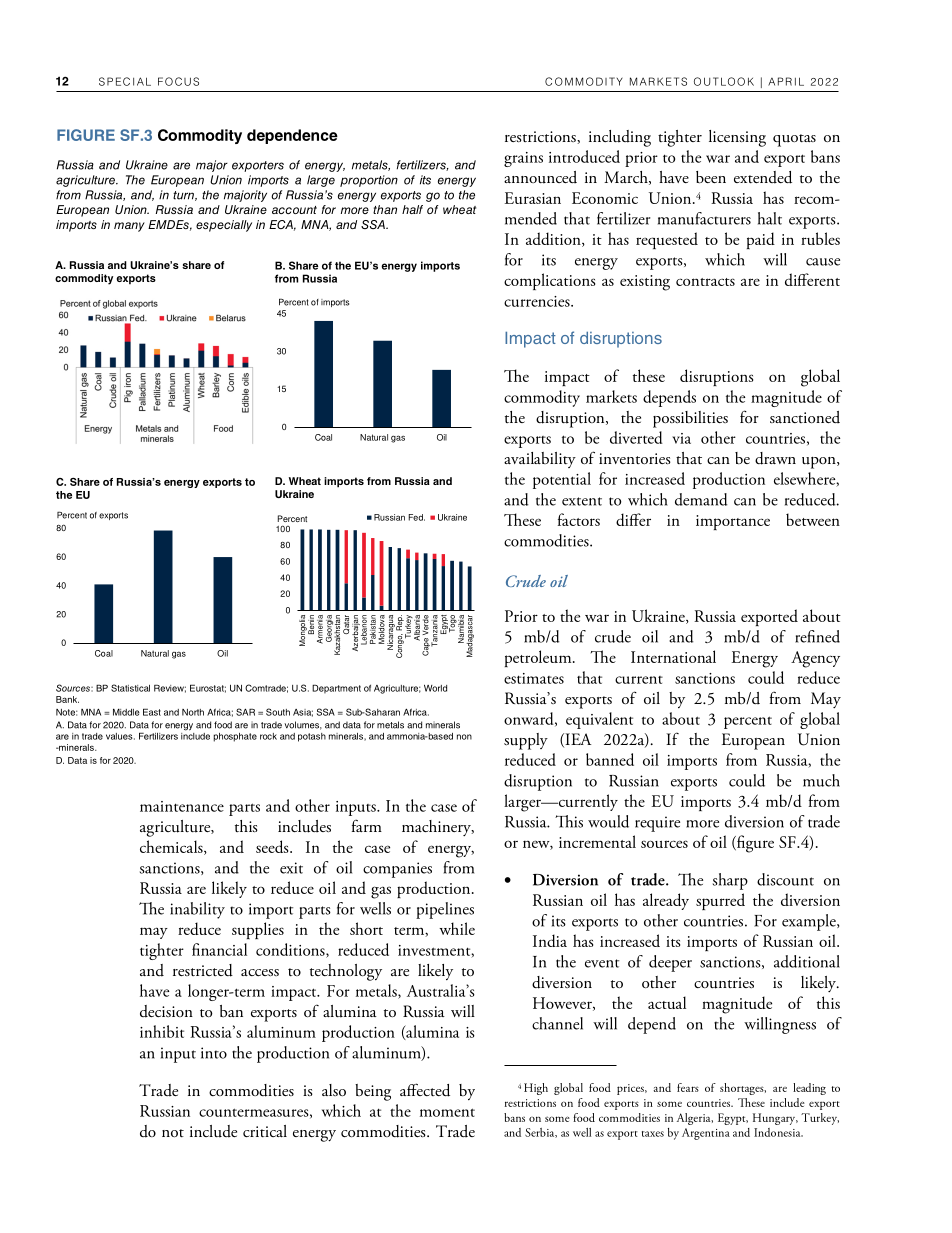  Describe the element at coordinates (447, 1112) in the page. I see `moment` at that location.
